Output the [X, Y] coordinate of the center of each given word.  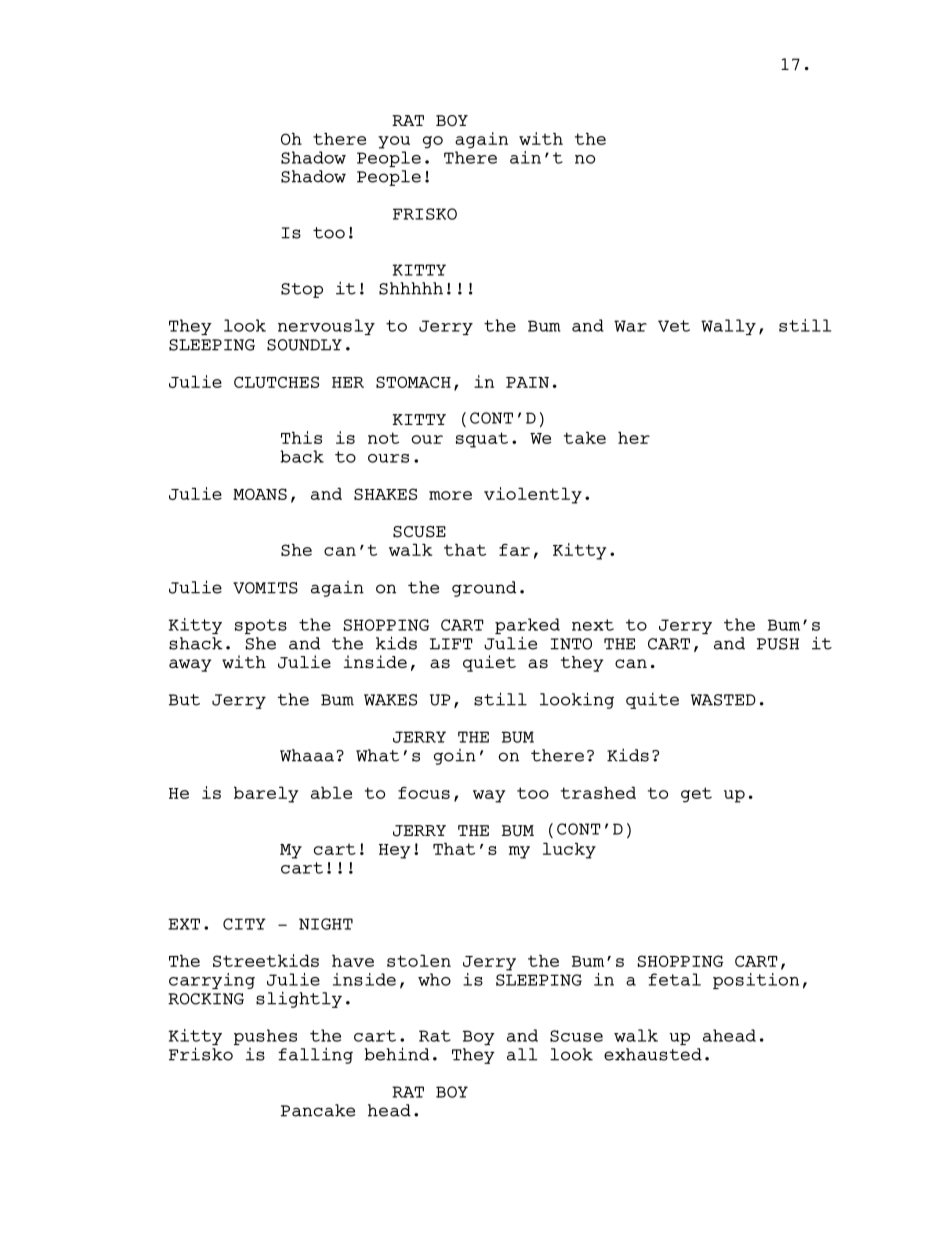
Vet [674, 326]
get [696, 795]
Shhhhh [411, 288]
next [593, 625]
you [394, 142]
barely [266, 794]
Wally [728, 327]
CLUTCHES [276, 382]
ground [484, 589]
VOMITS [265, 588]
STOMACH [413, 382]
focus [424, 793]
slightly [299, 999]
